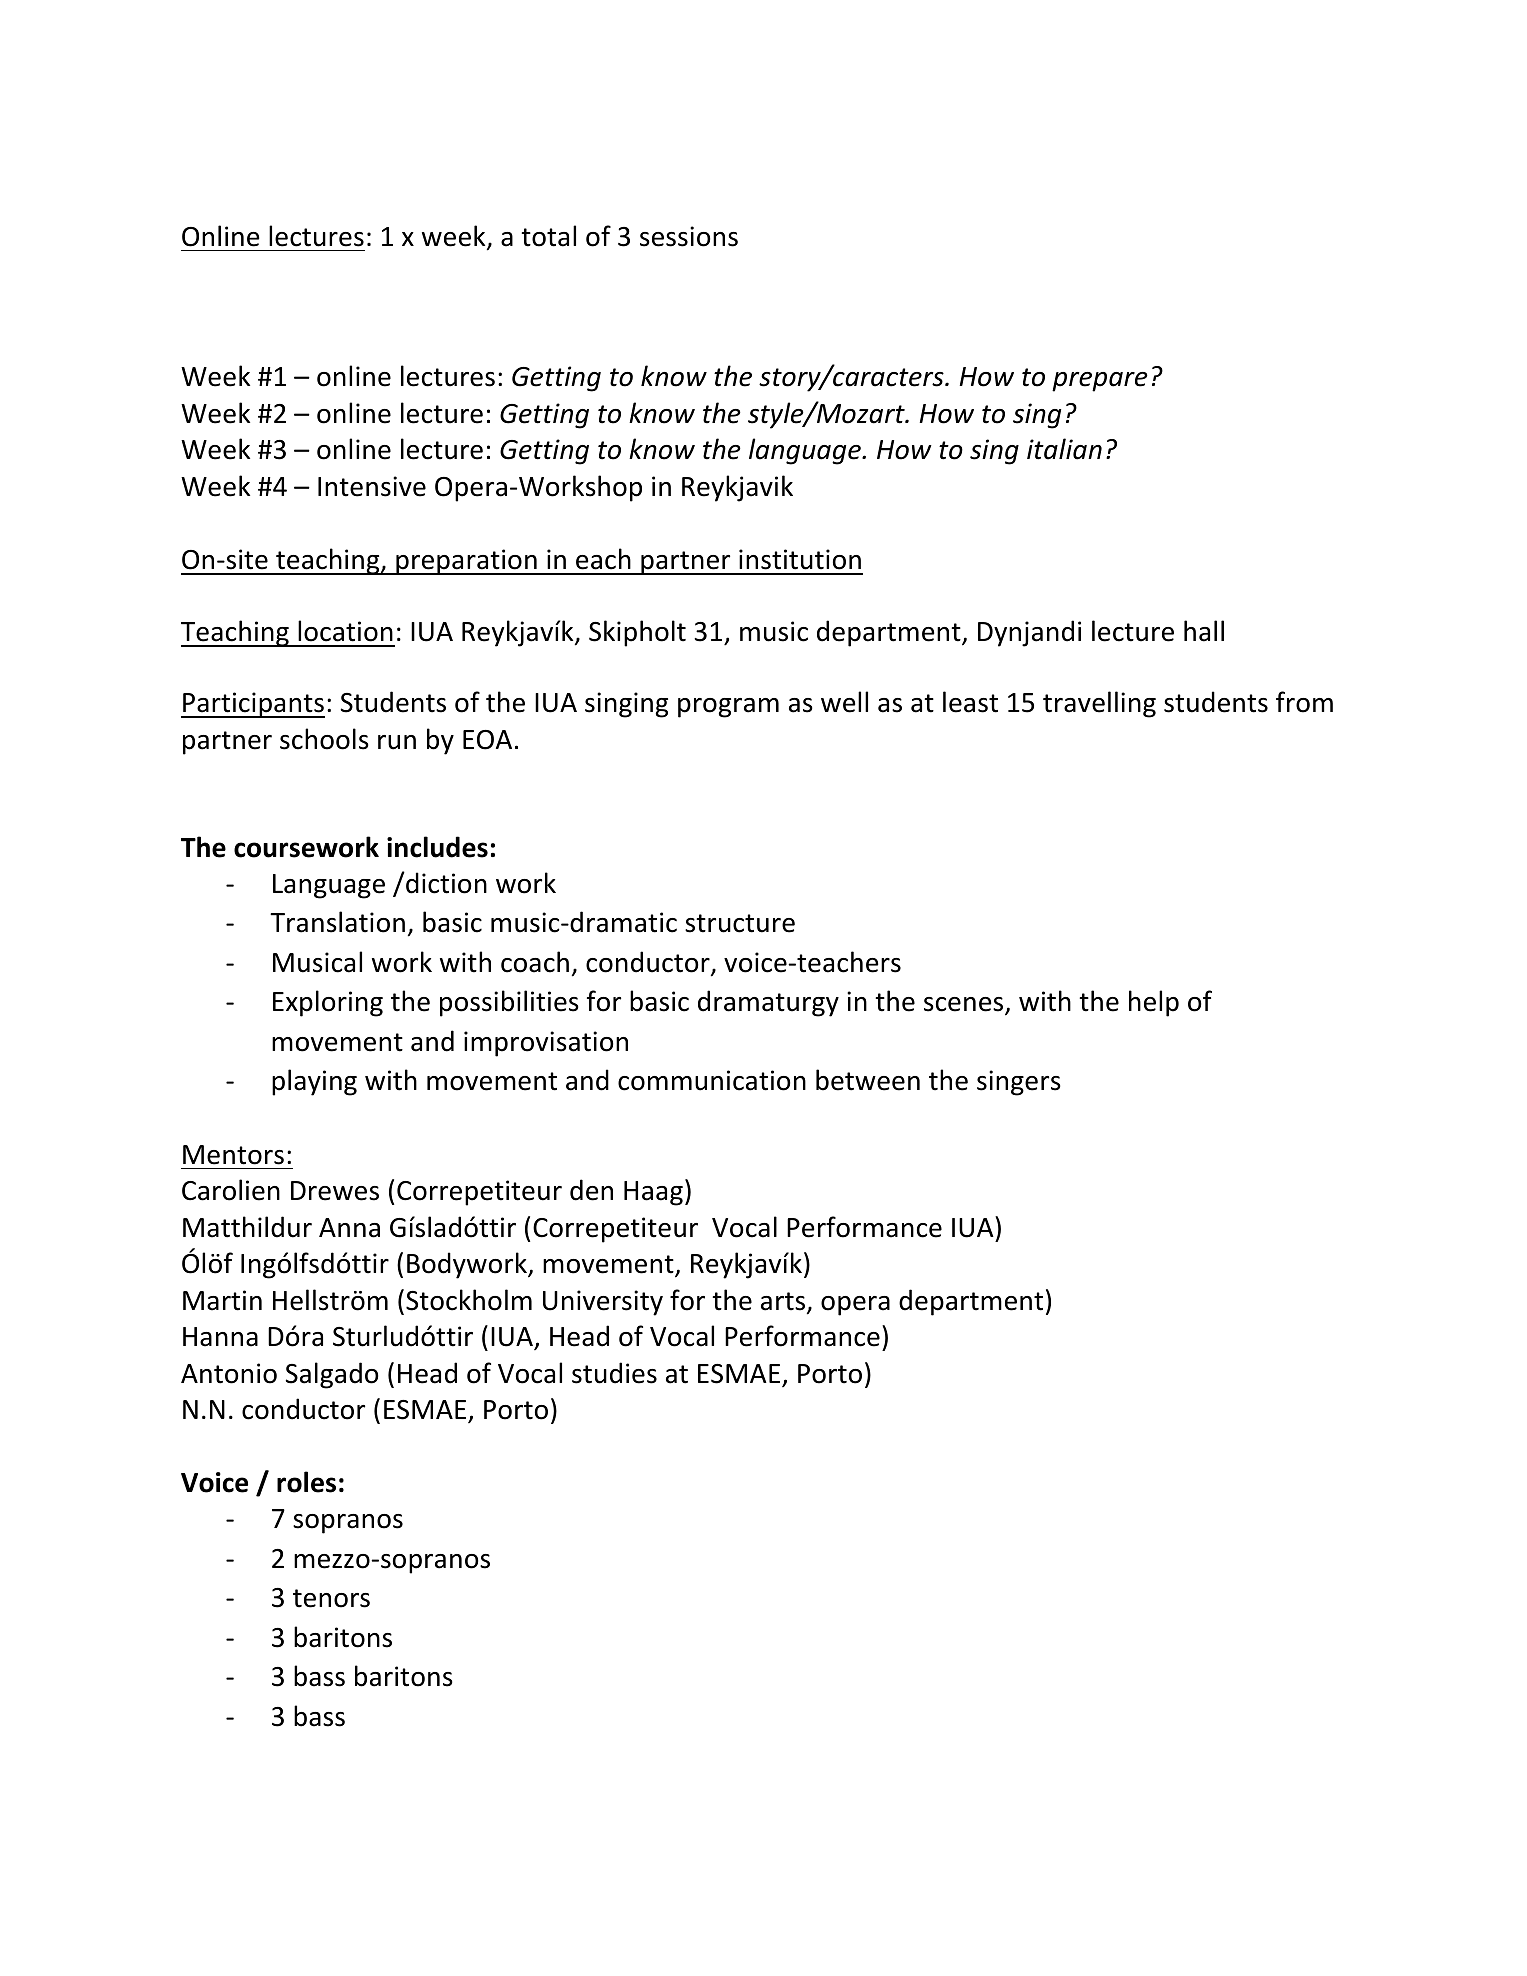  What do you see at coordinates (868, 1080) in the image?
I see `between` at bounding box center [868, 1080].
